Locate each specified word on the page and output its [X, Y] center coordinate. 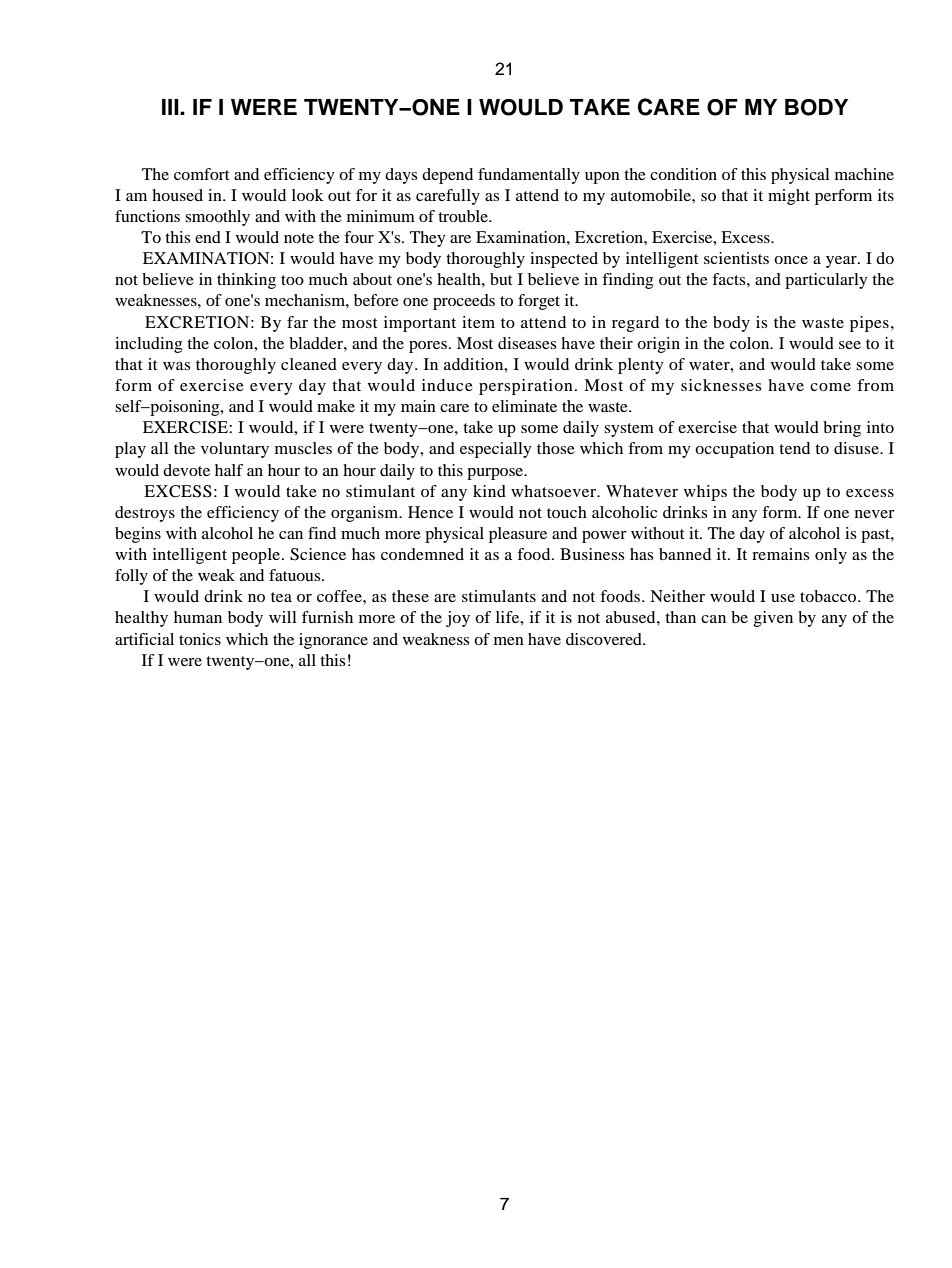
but [501, 279]
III [171, 107]
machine [864, 174]
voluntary [235, 450]
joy [458, 619]
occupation [734, 450]
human [198, 617]
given [773, 619]
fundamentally [529, 176]
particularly [826, 281]
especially [496, 450]
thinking [246, 281]
